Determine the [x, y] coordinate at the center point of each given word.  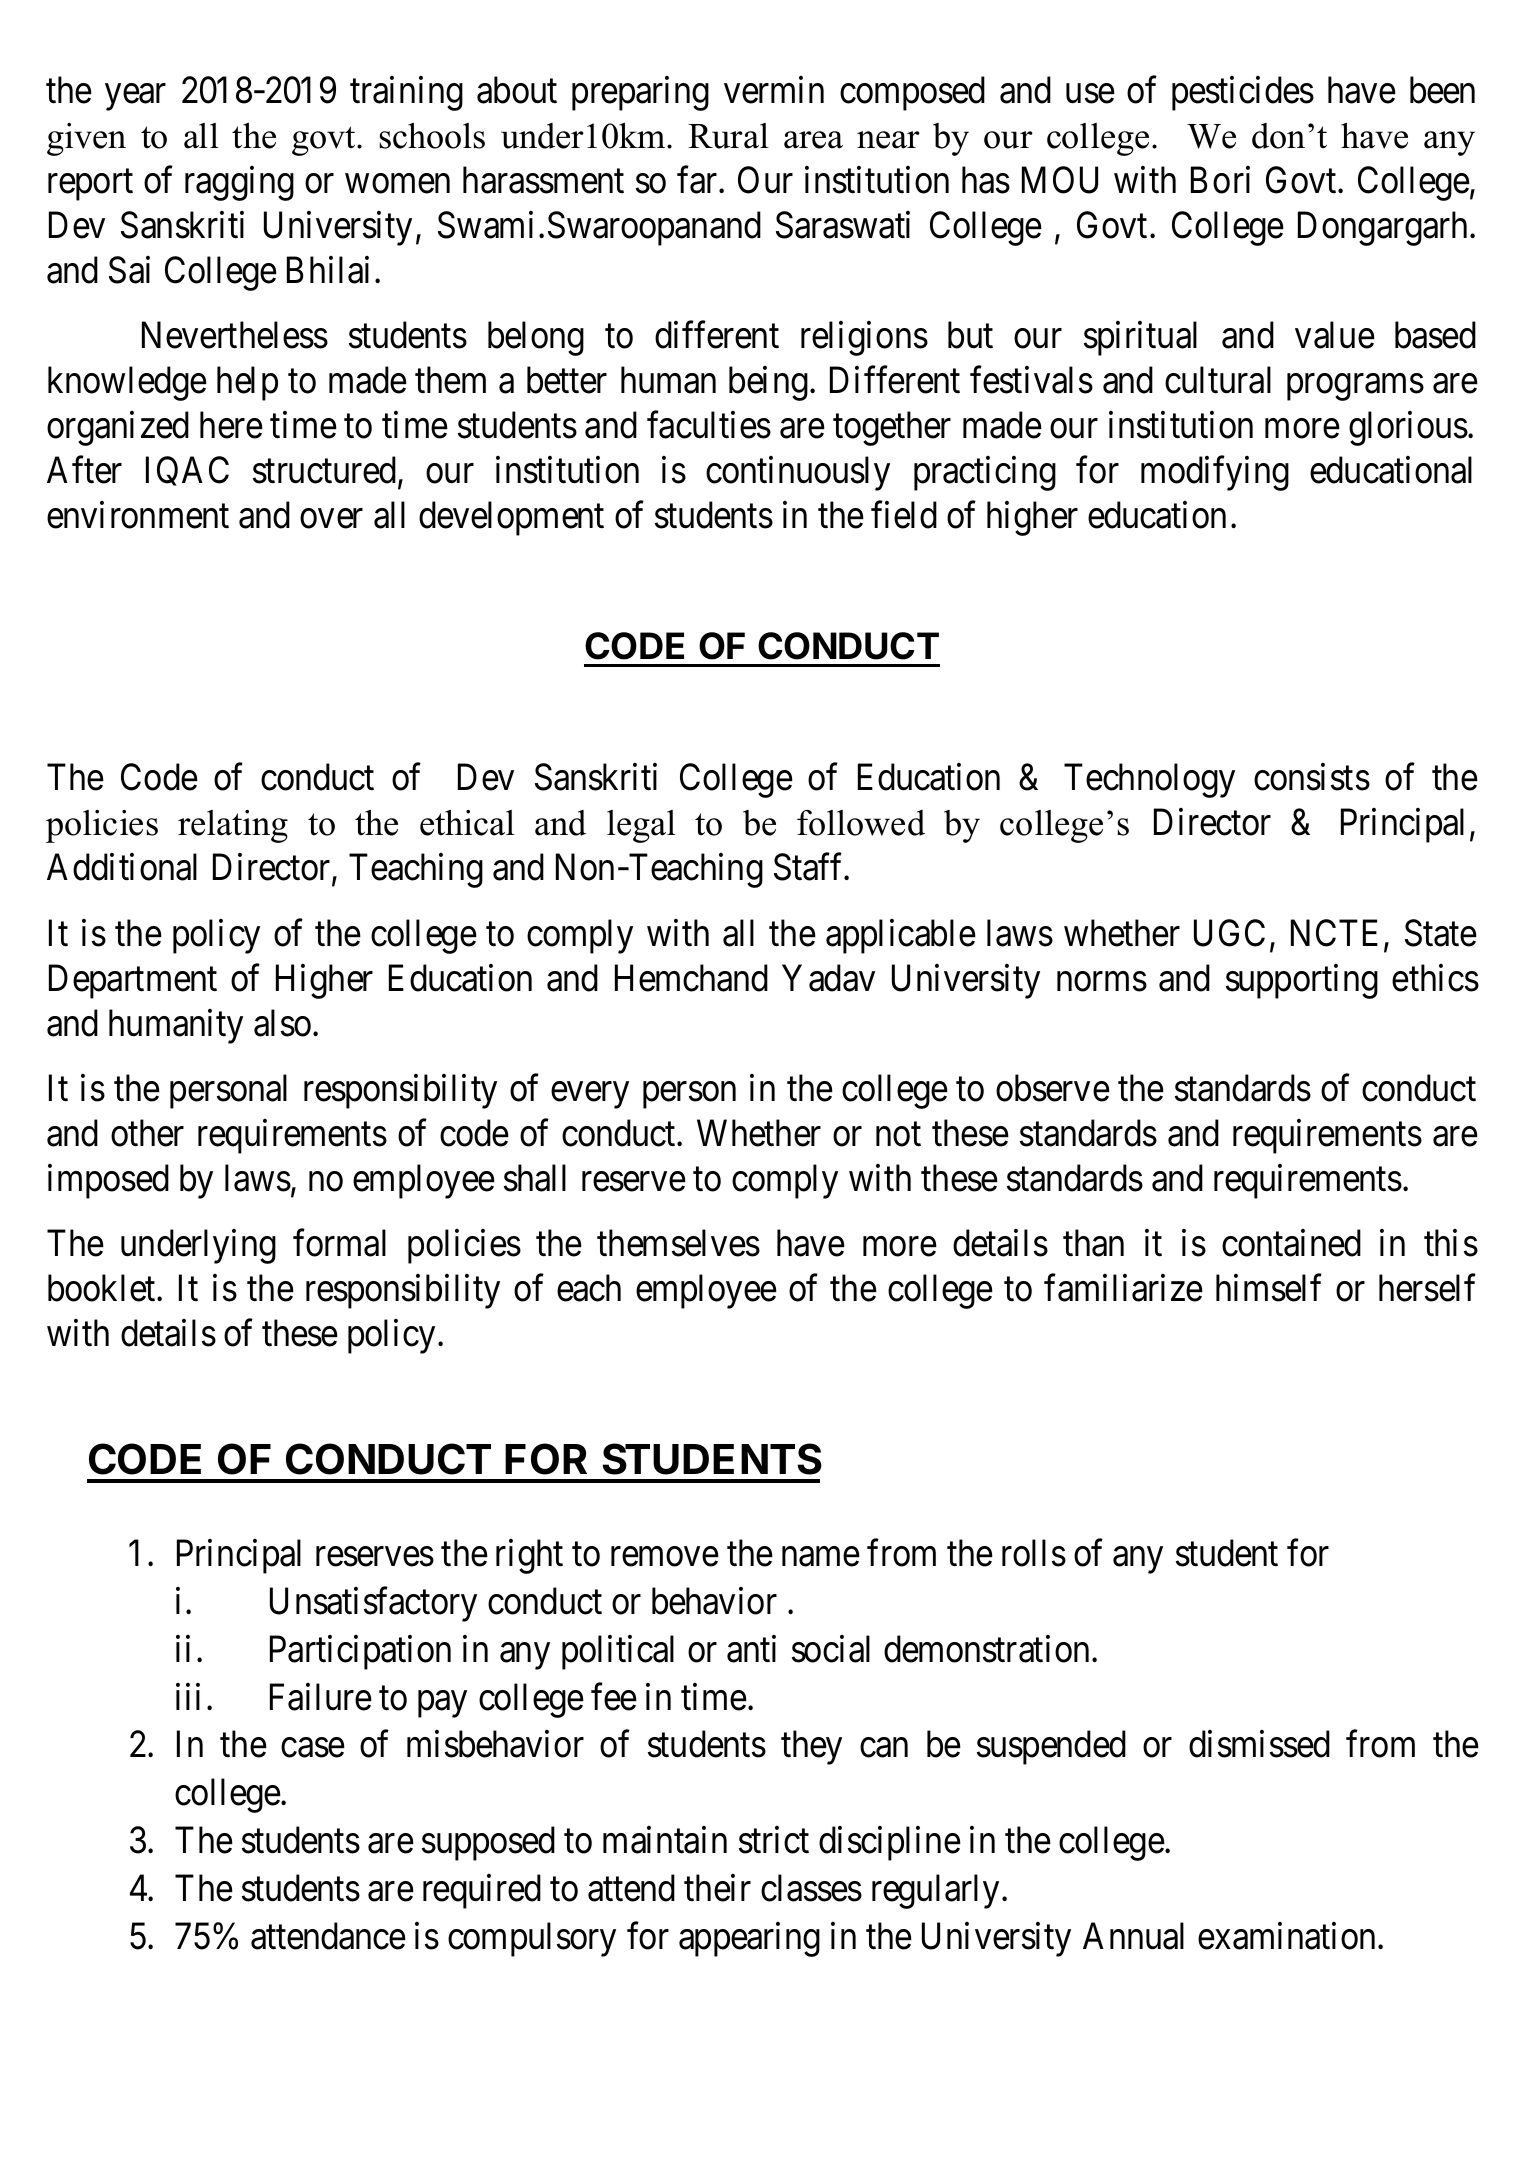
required [482, 1891]
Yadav [828, 978]
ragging [239, 183]
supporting [1302, 981]
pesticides [1243, 93]
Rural [728, 136]
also [282, 1023]
